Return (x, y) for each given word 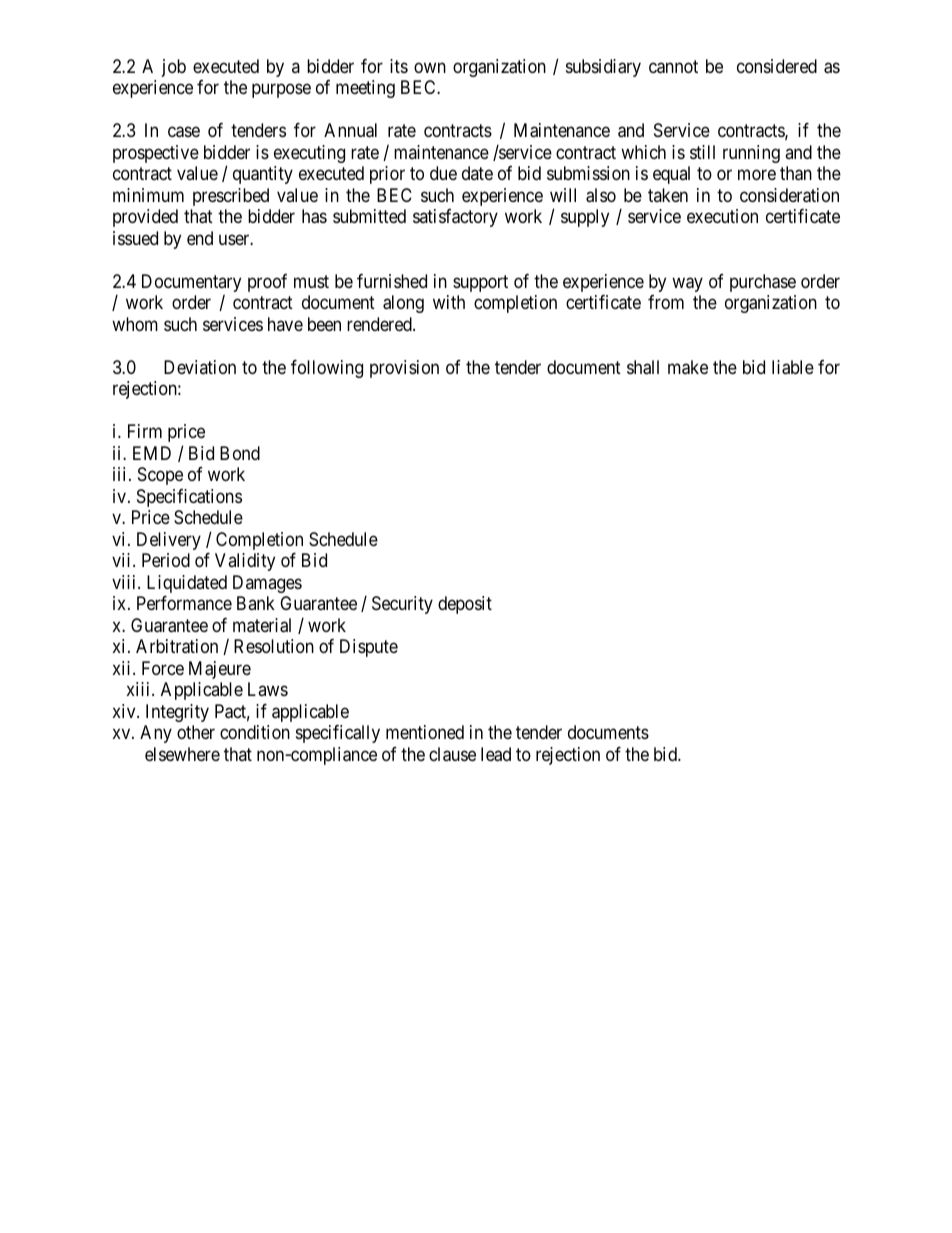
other (196, 732)
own (430, 67)
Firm (145, 431)
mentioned (425, 732)
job (174, 68)
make (688, 367)
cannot (673, 67)
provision (404, 369)
